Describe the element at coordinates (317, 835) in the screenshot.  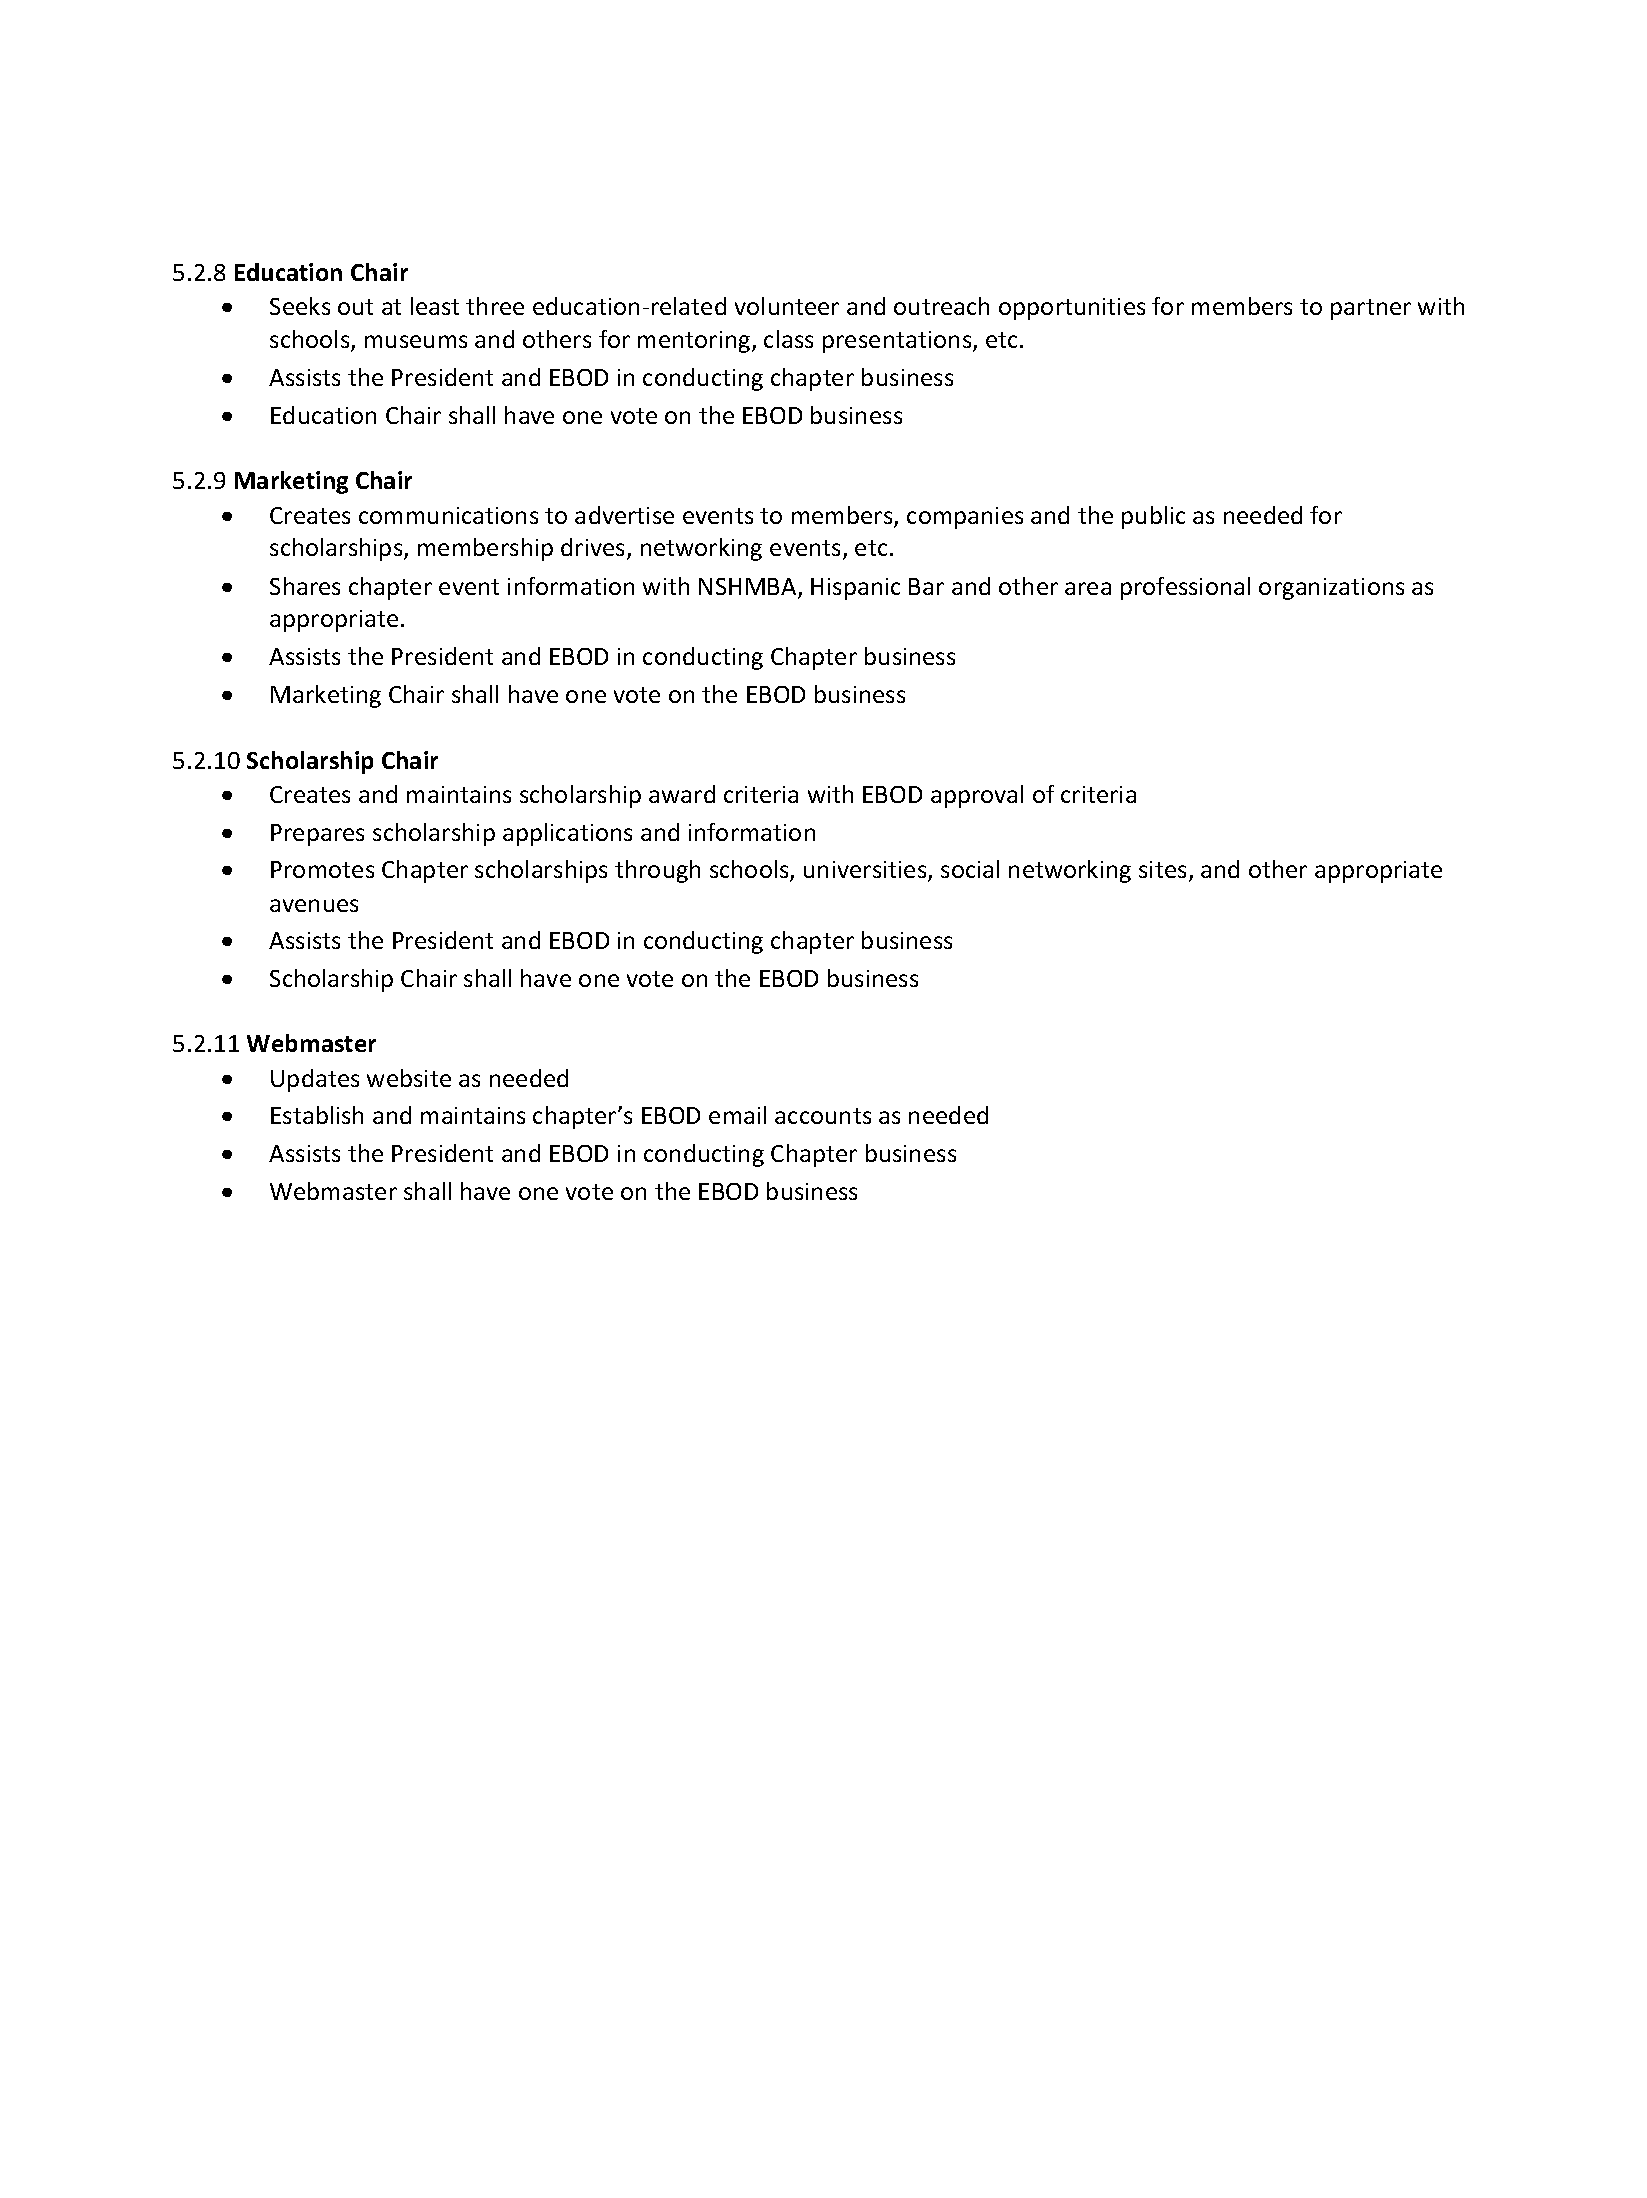
I see `Prepares` at that location.
